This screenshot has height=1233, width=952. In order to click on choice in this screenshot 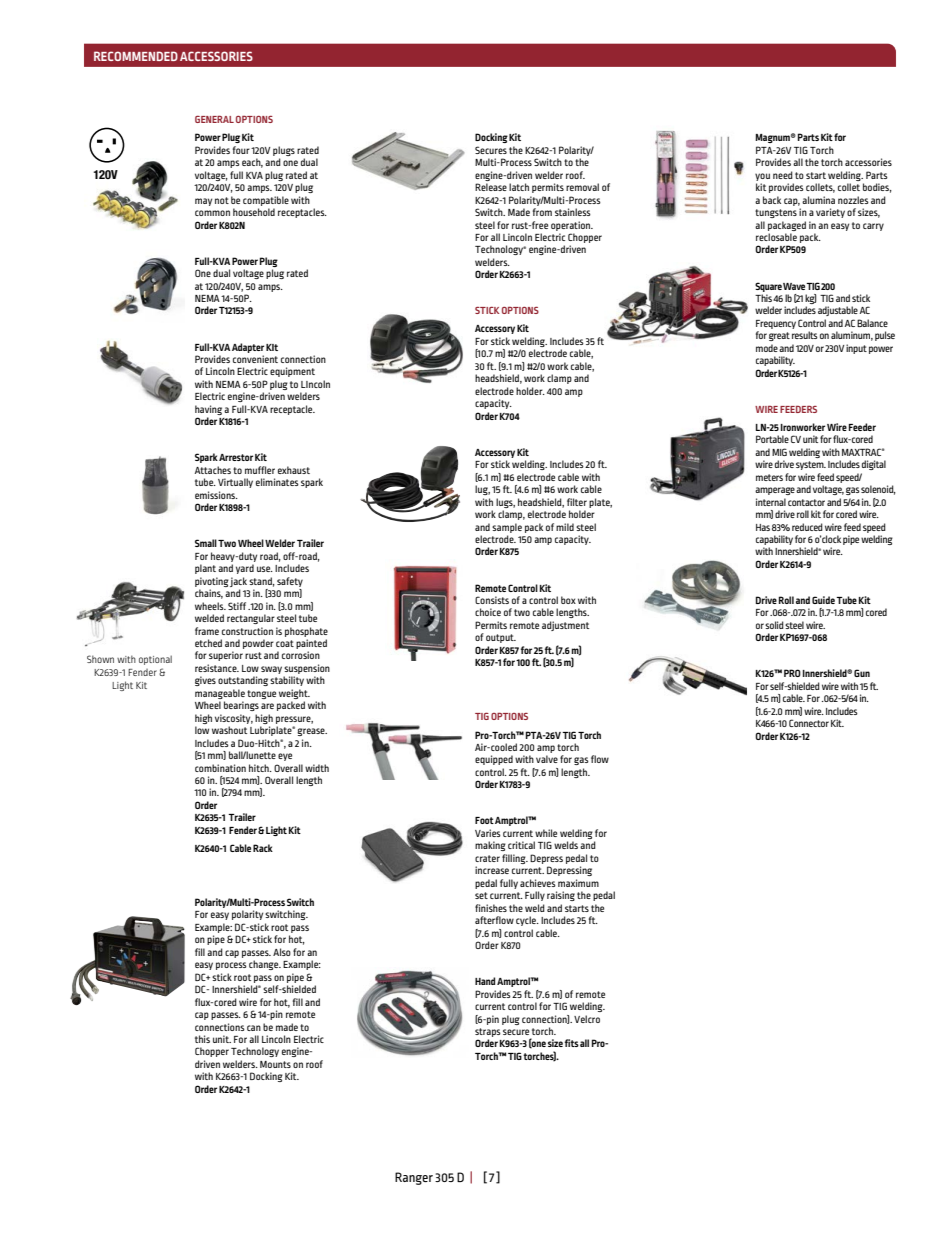, I will do `click(488, 612)`.
